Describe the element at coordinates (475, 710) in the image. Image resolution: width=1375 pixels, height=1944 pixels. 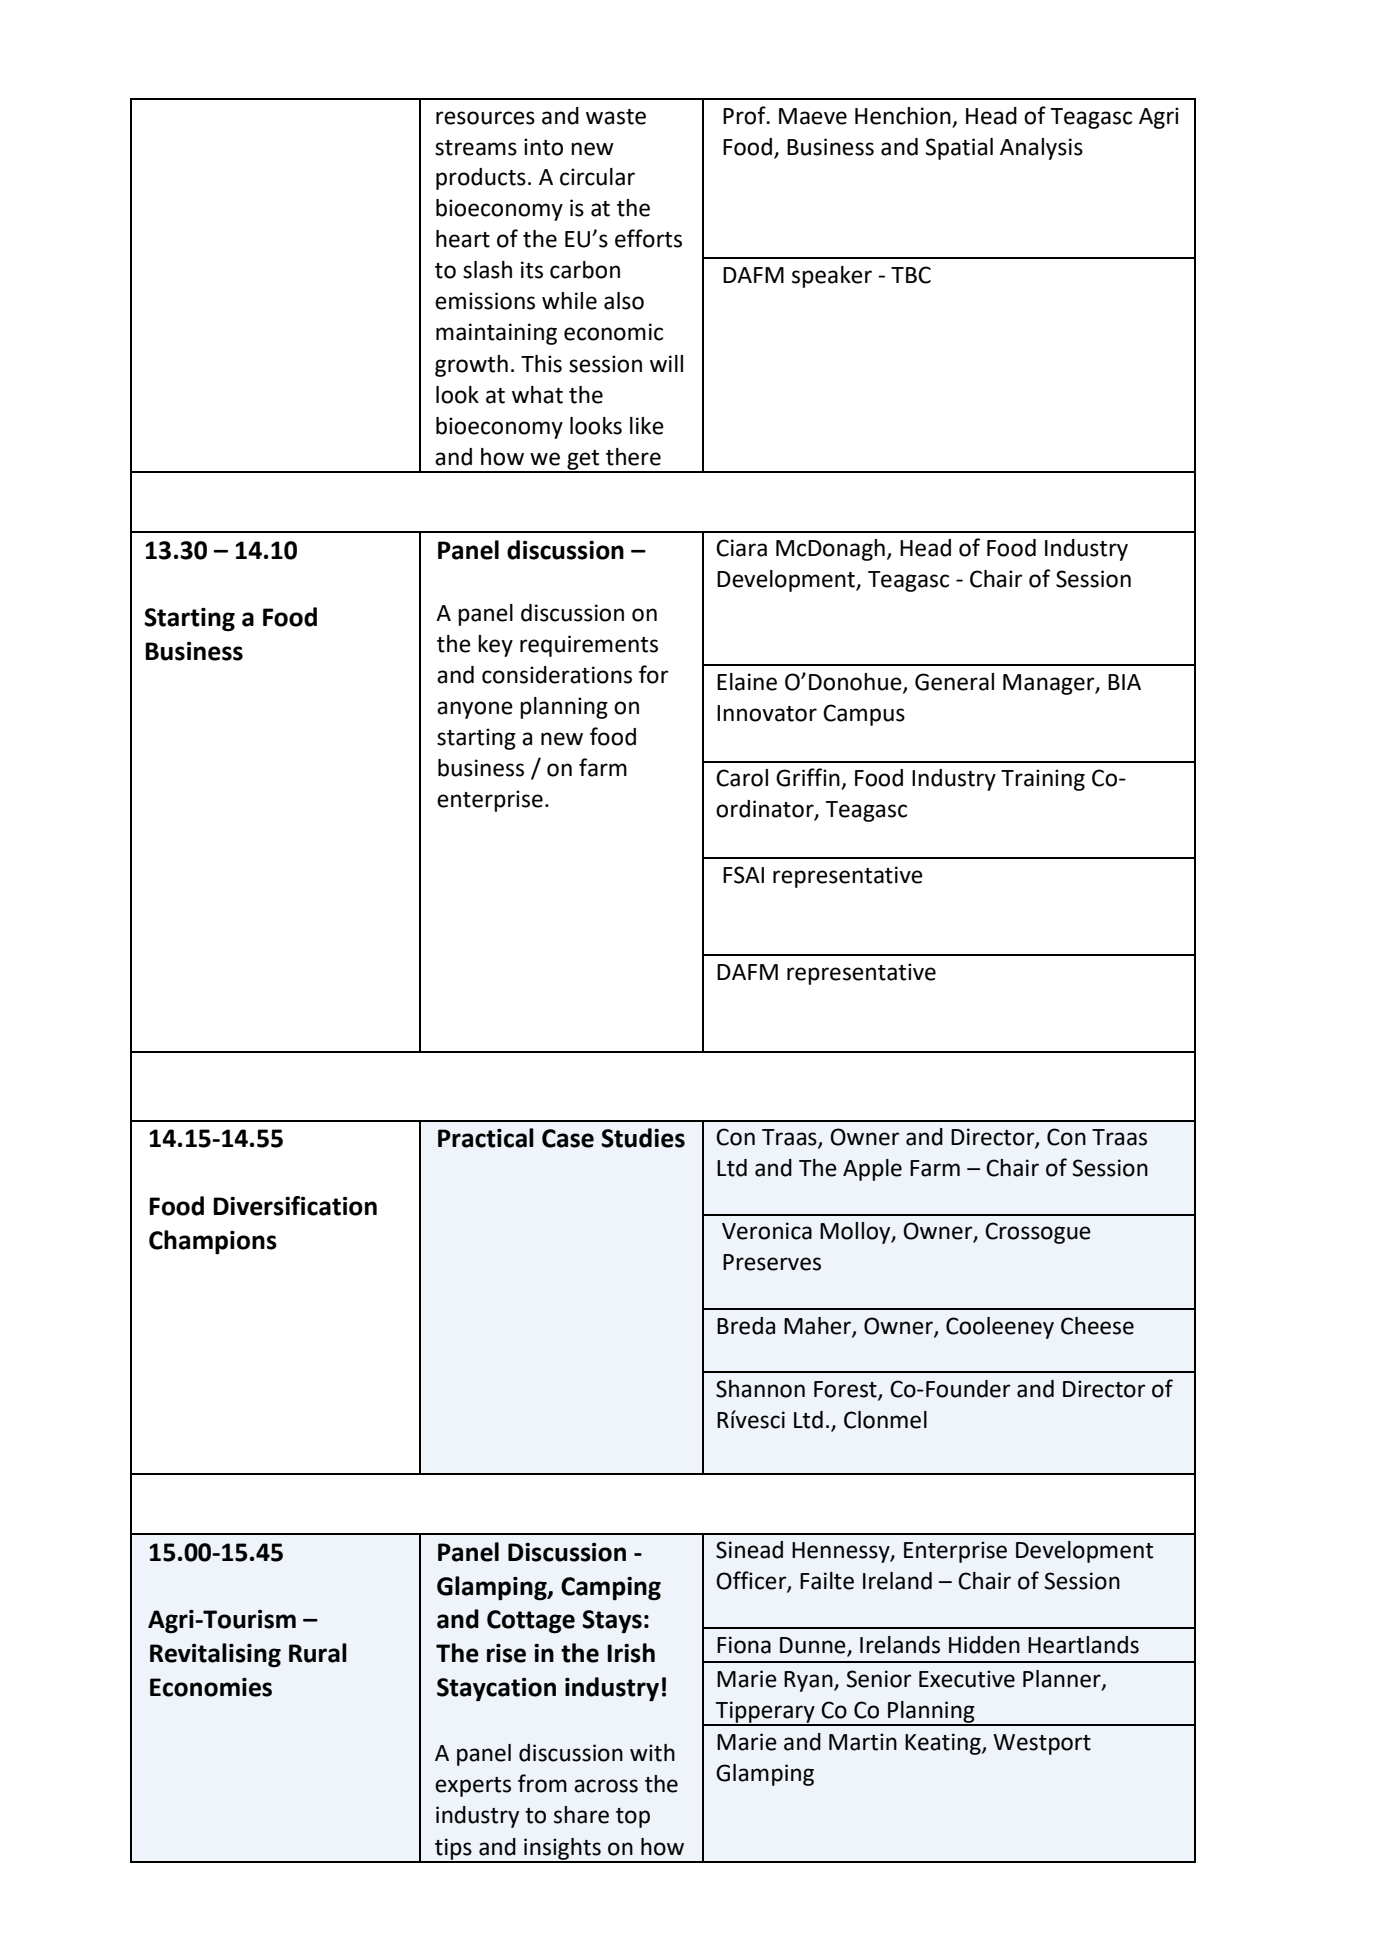
I see `anyone` at that location.
